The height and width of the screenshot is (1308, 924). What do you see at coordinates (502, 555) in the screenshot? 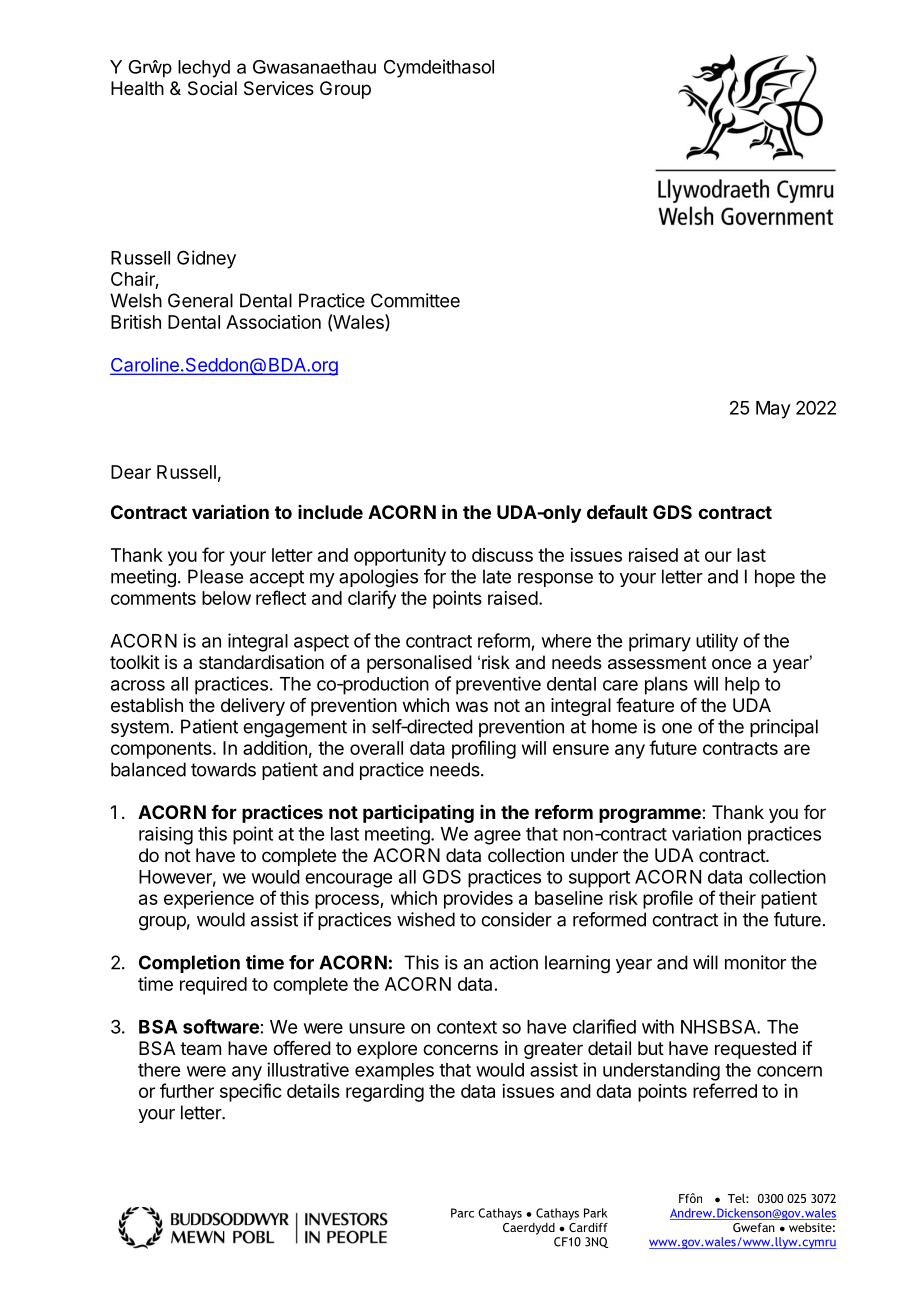
I see `discuss` at bounding box center [502, 555].
